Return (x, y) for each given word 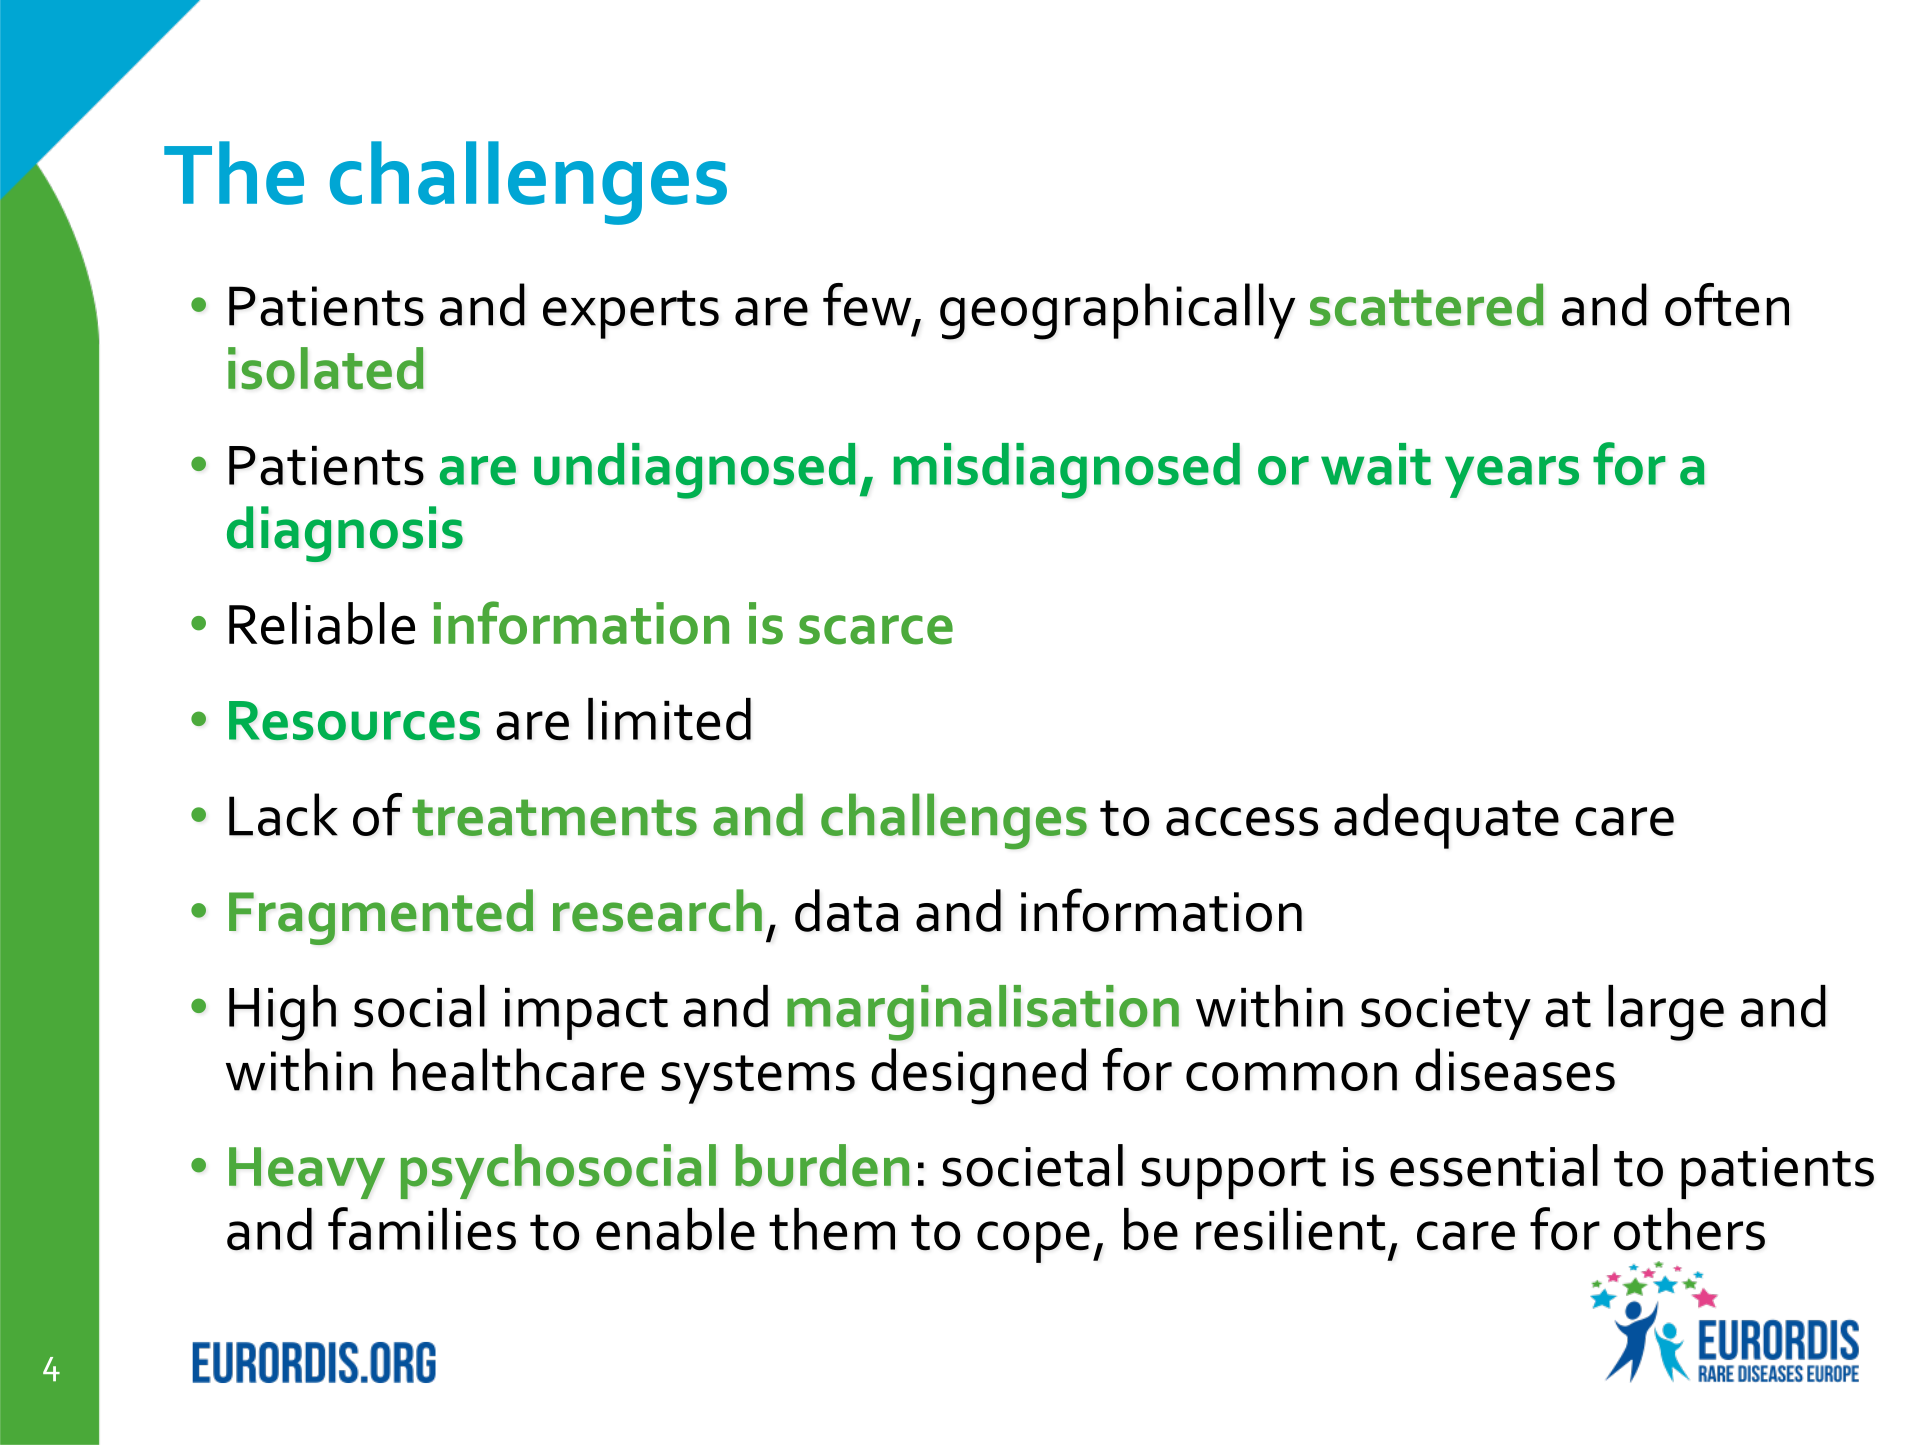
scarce (876, 630)
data (846, 910)
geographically (1117, 311)
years (1512, 477)
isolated (326, 368)
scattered (1427, 304)
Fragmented (381, 917)
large (1666, 1013)
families (422, 1228)
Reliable (322, 623)
